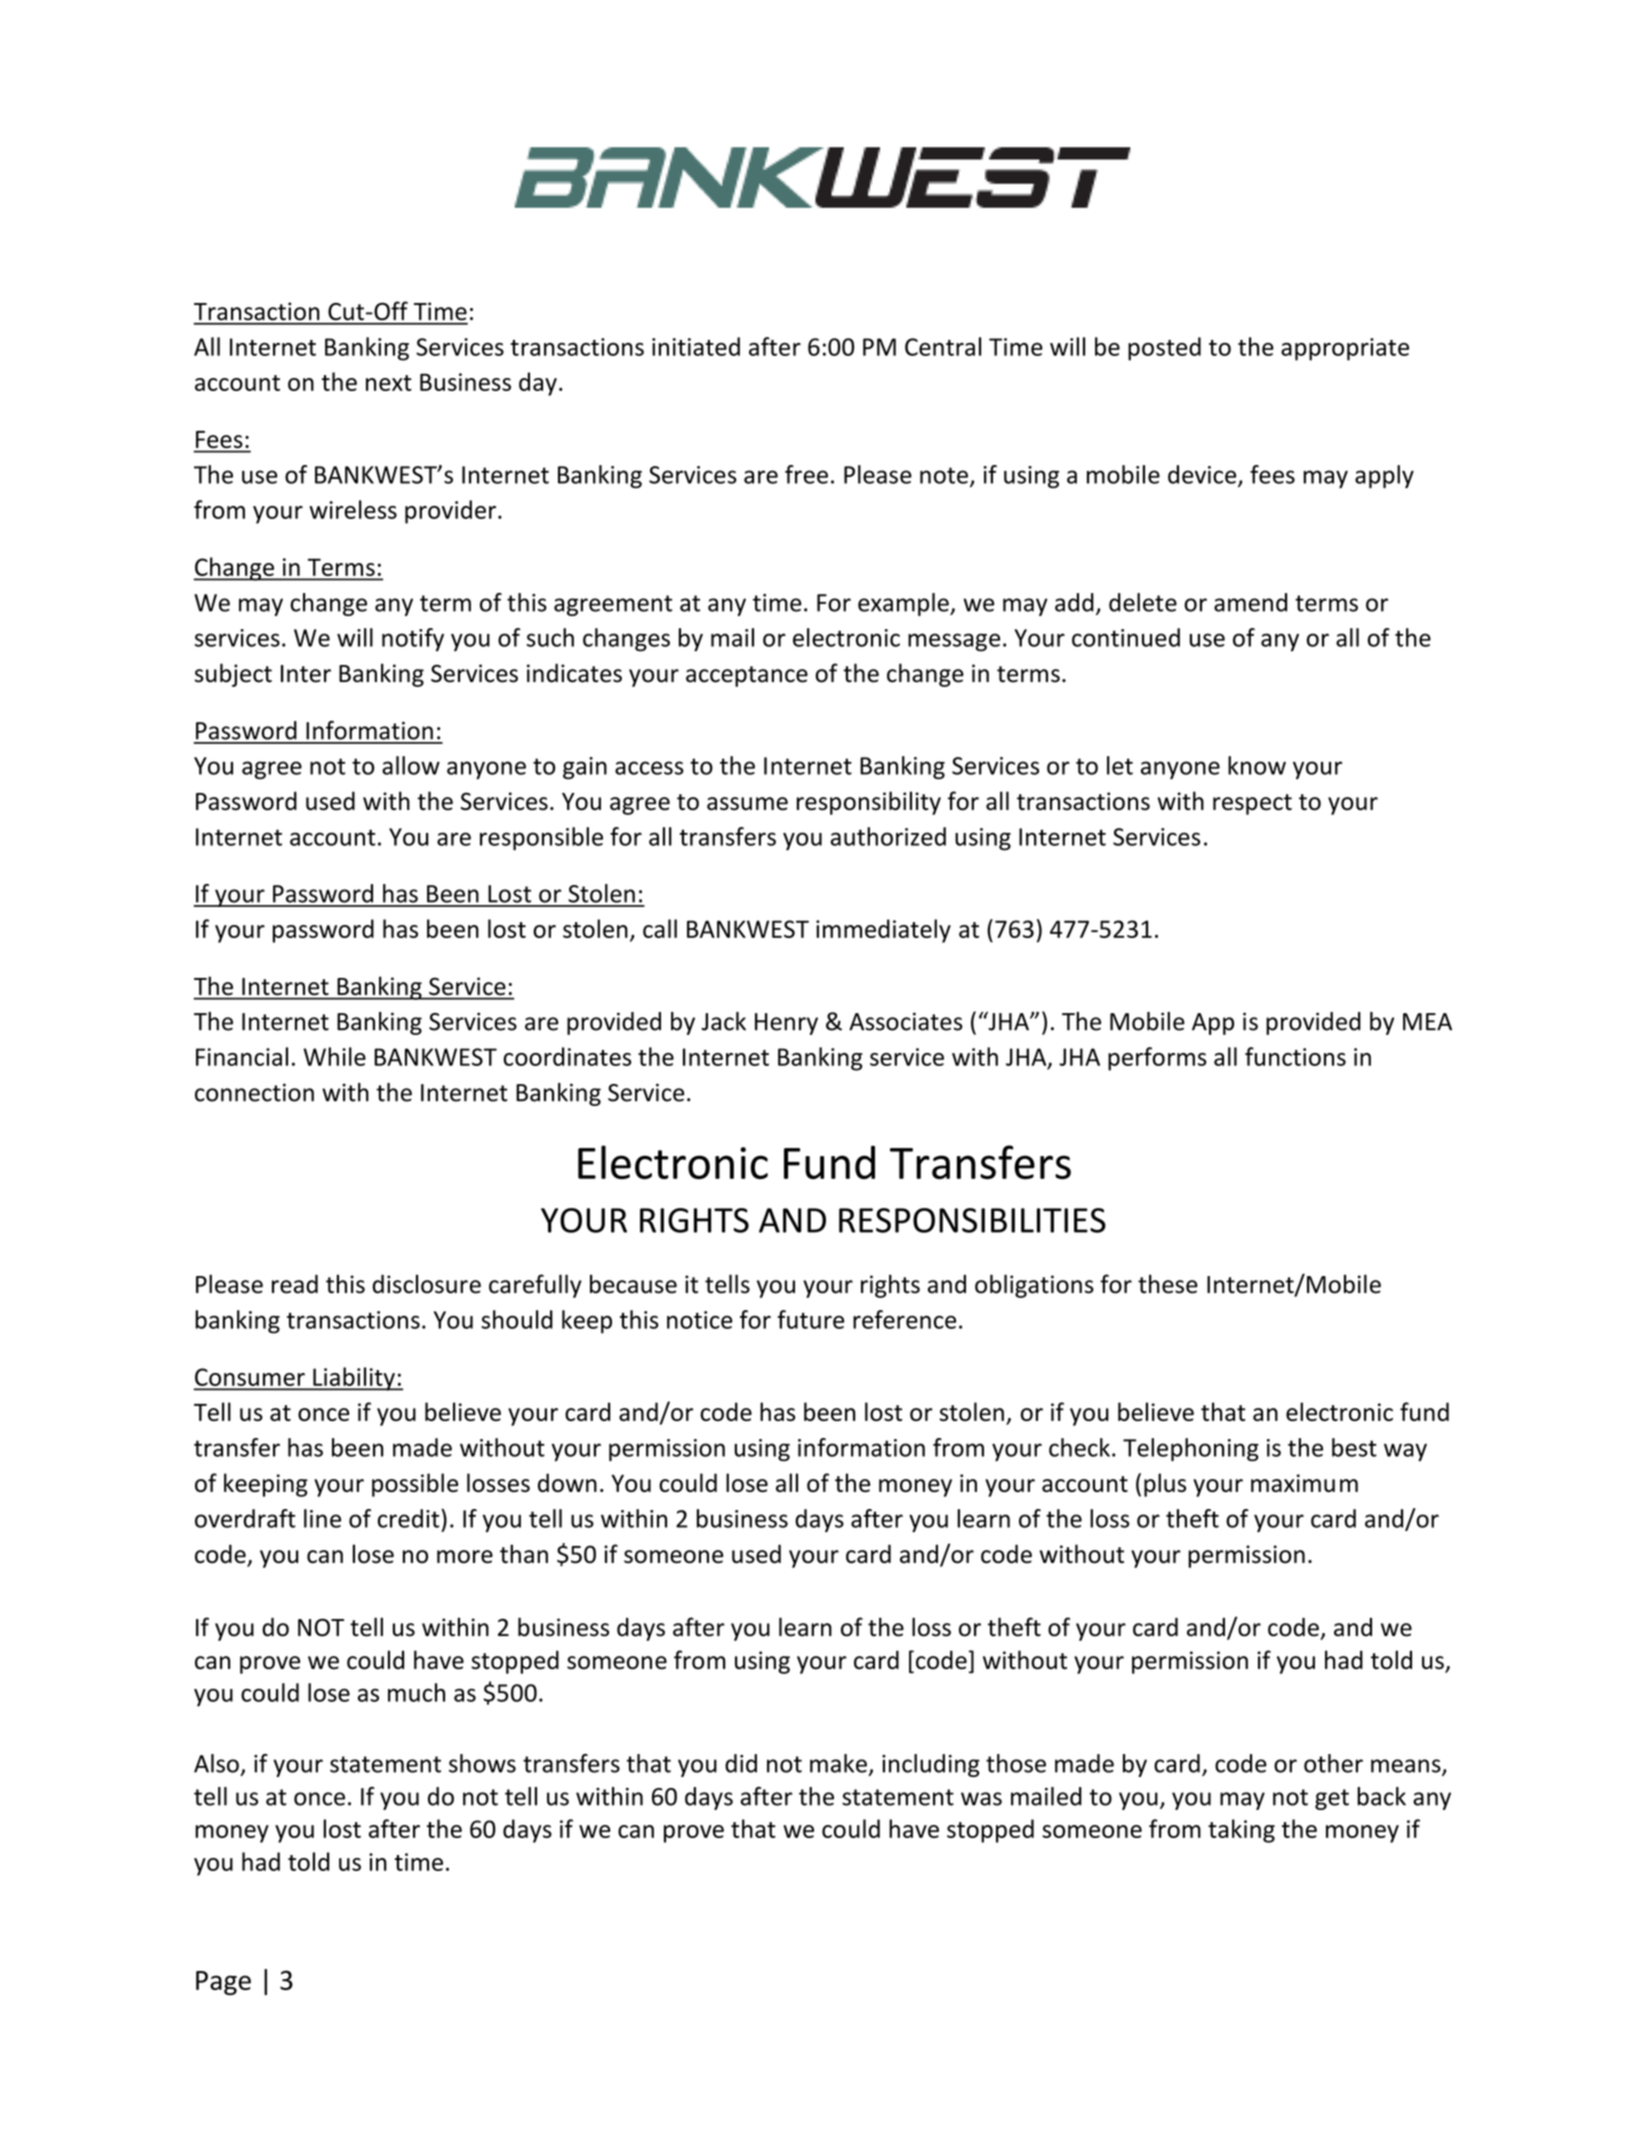  What do you see at coordinates (806, 474) in the screenshot?
I see `free` at bounding box center [806, 474].
